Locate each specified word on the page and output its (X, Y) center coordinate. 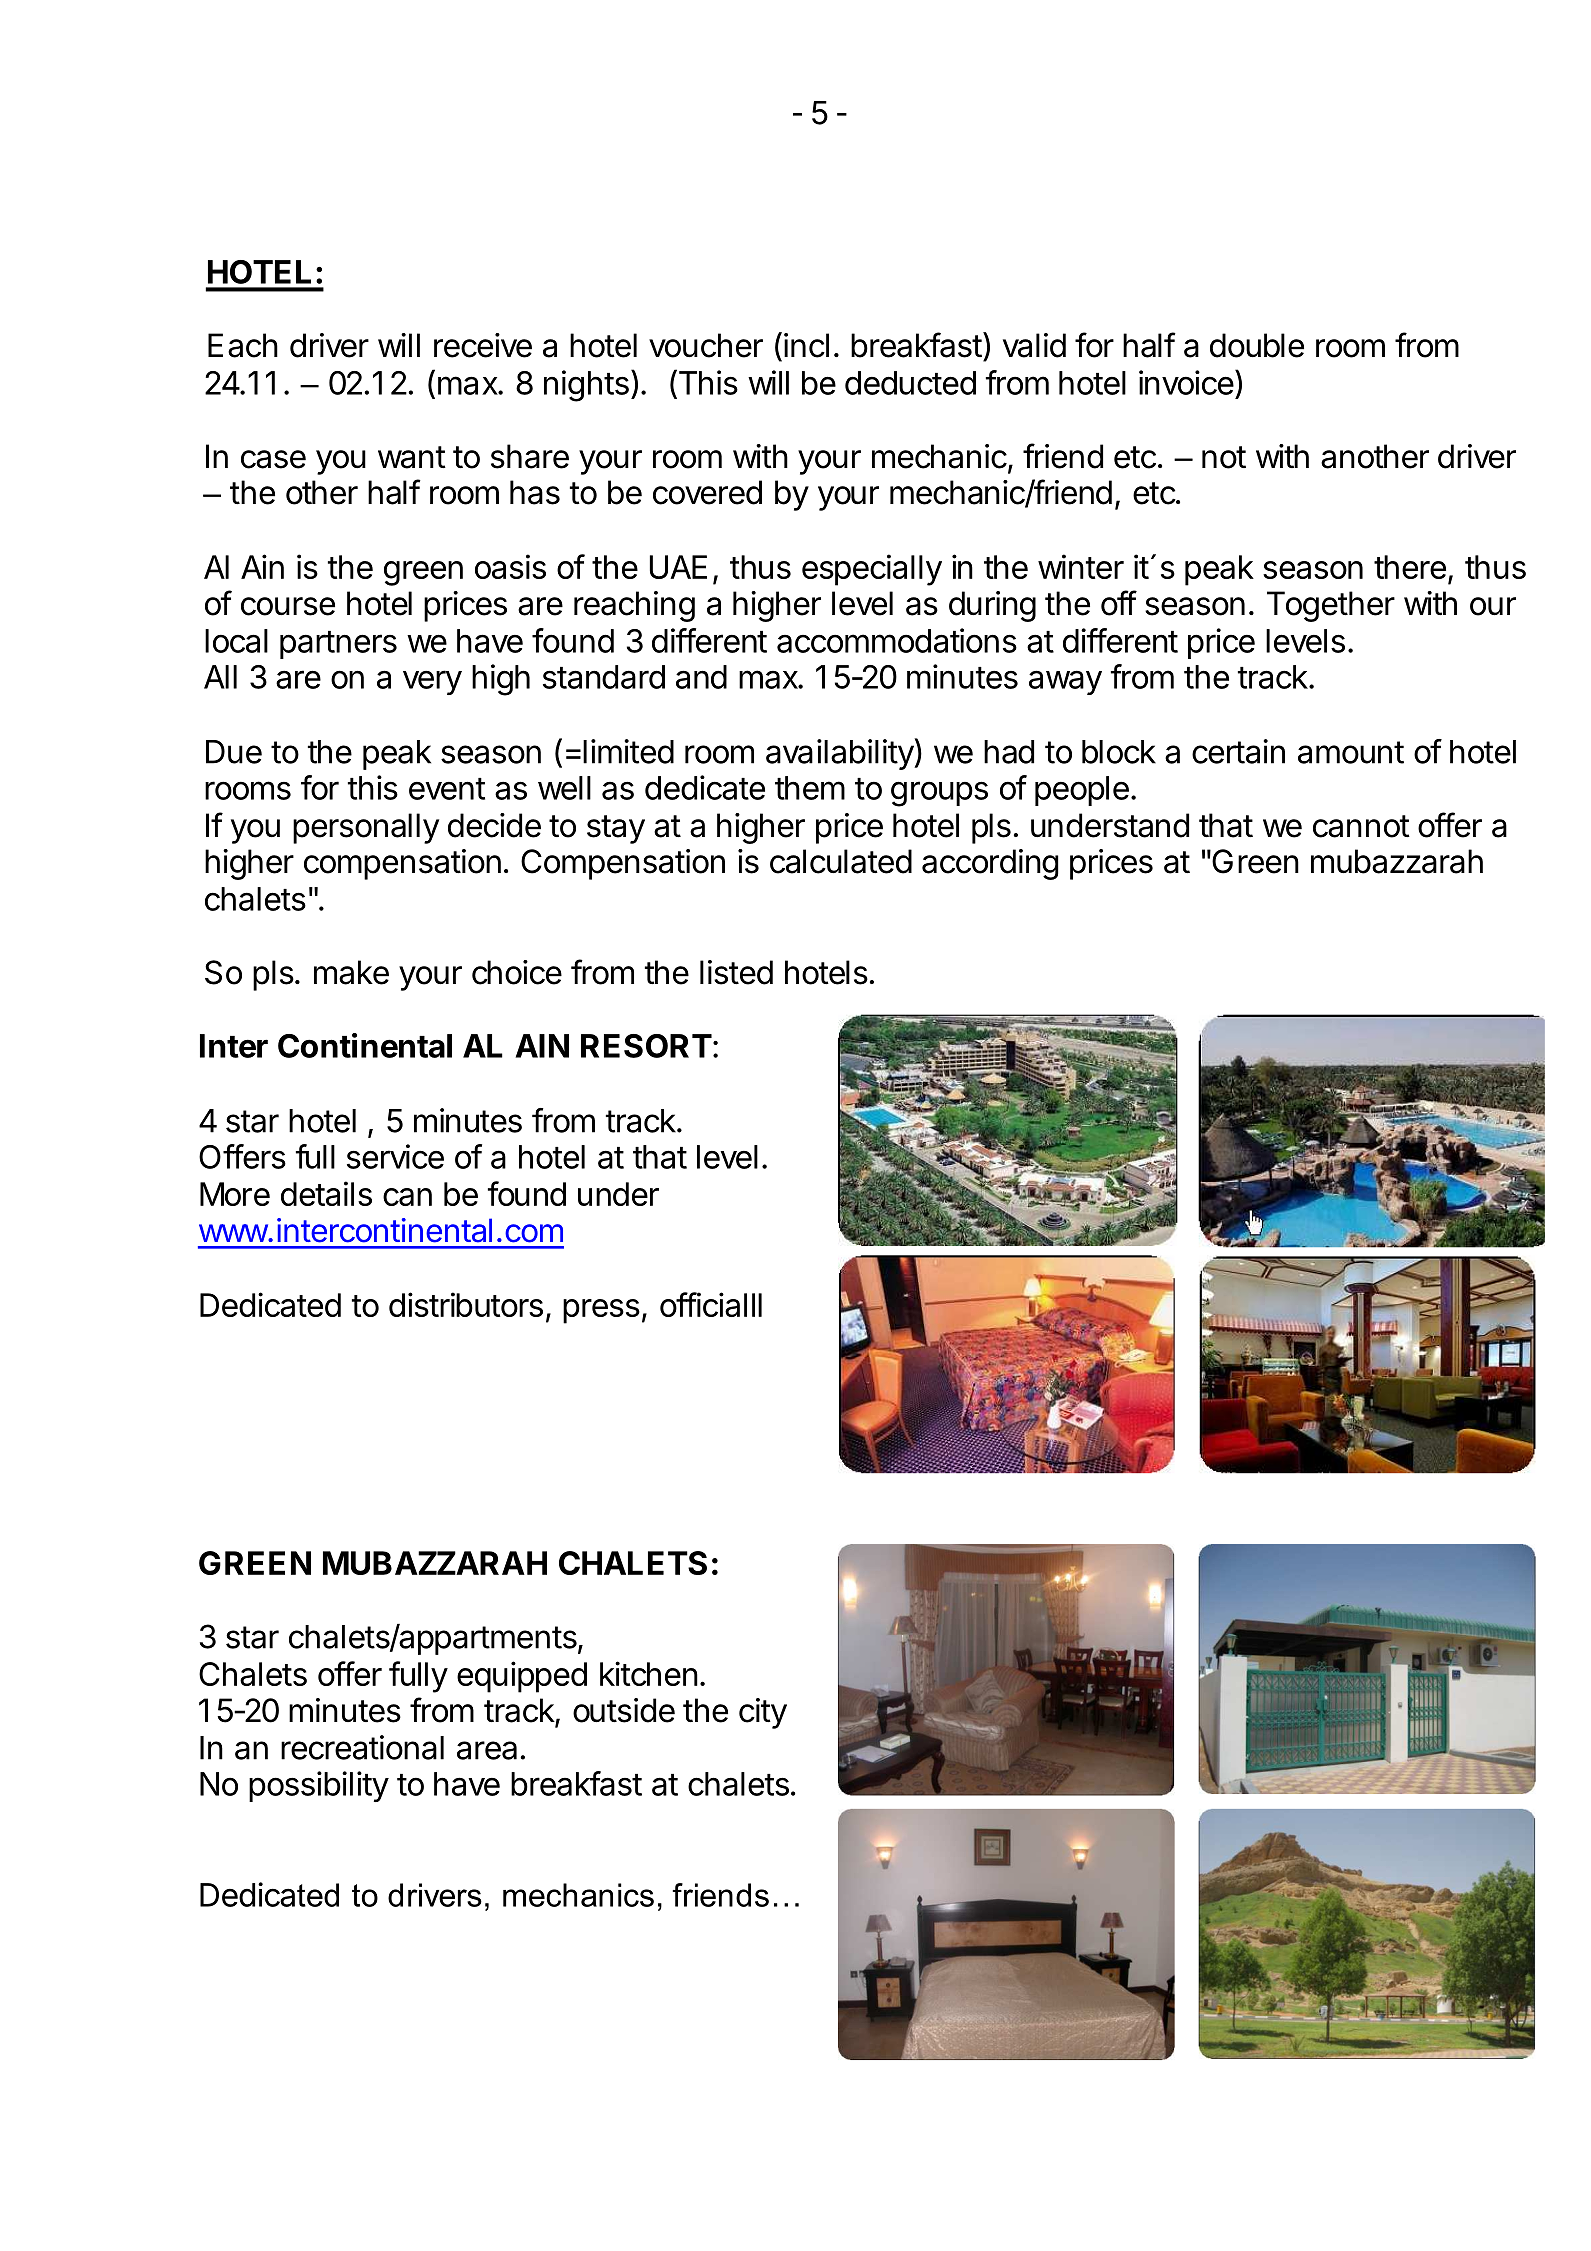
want (412, 457)
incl (806, 345)
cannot (1361, 826)
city (763, 1713)
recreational (362, 1747)
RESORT (646, 1046)
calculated (841, 861)
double (1257, 345)
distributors (466, 1304)
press (601, 1311)
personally (366, 828)
